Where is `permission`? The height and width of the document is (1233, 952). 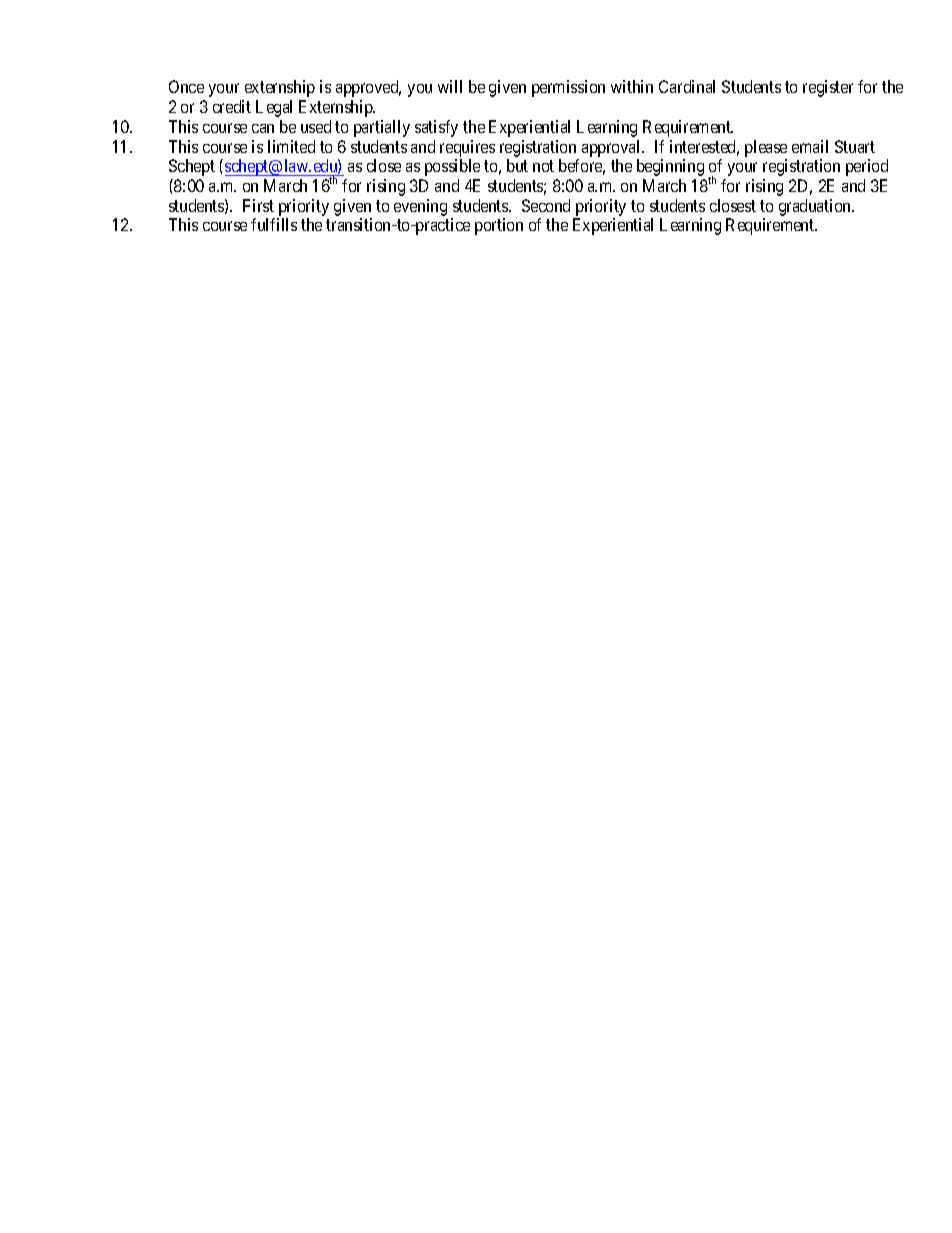 permission is located at coordinates (568, 88).
